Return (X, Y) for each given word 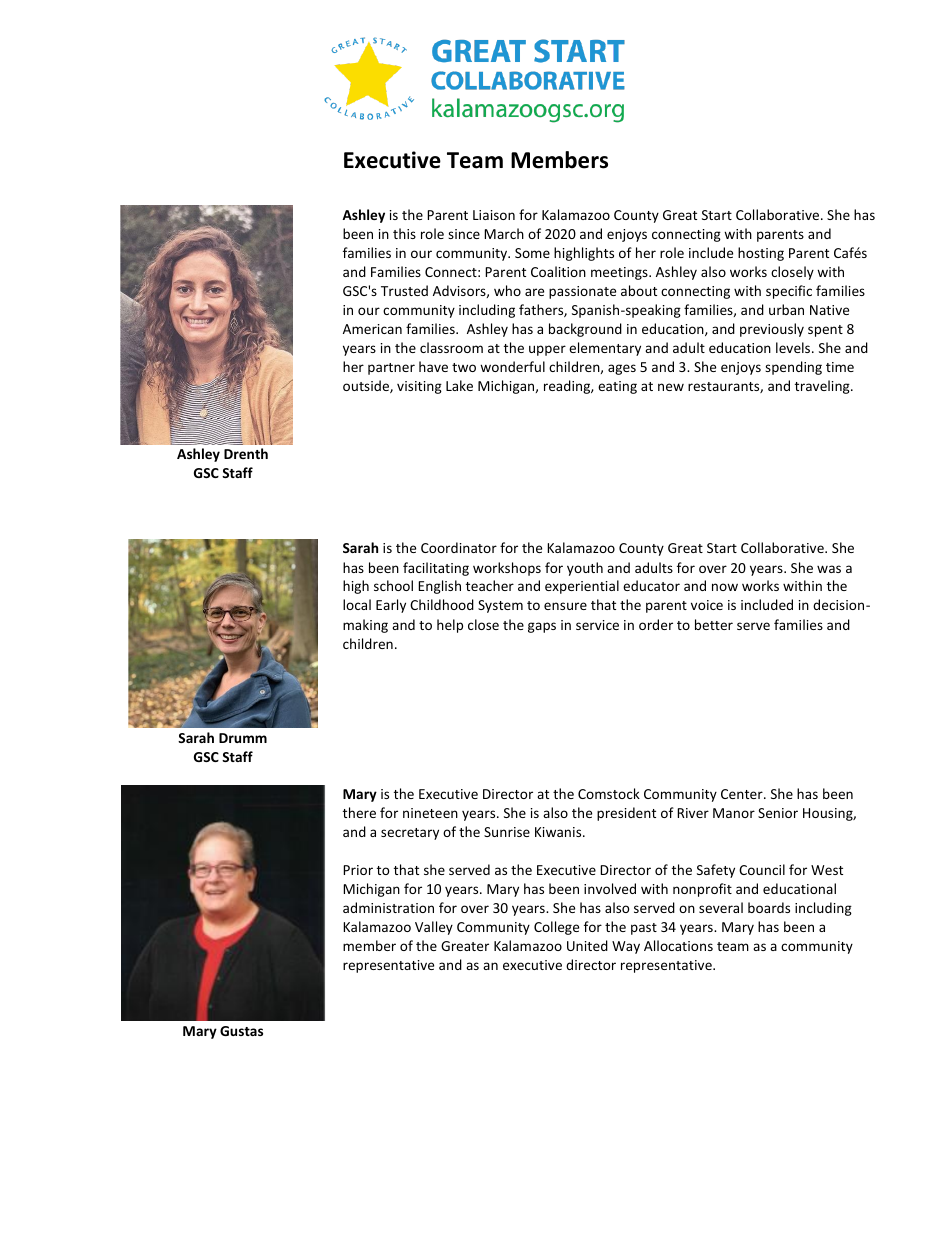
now (725, 587)
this (404, 233)
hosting (761, 254)
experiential (582, 587)
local (357, 604)
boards (769, 907)
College (556, 928)
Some (532, 253)
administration (388, 907)
